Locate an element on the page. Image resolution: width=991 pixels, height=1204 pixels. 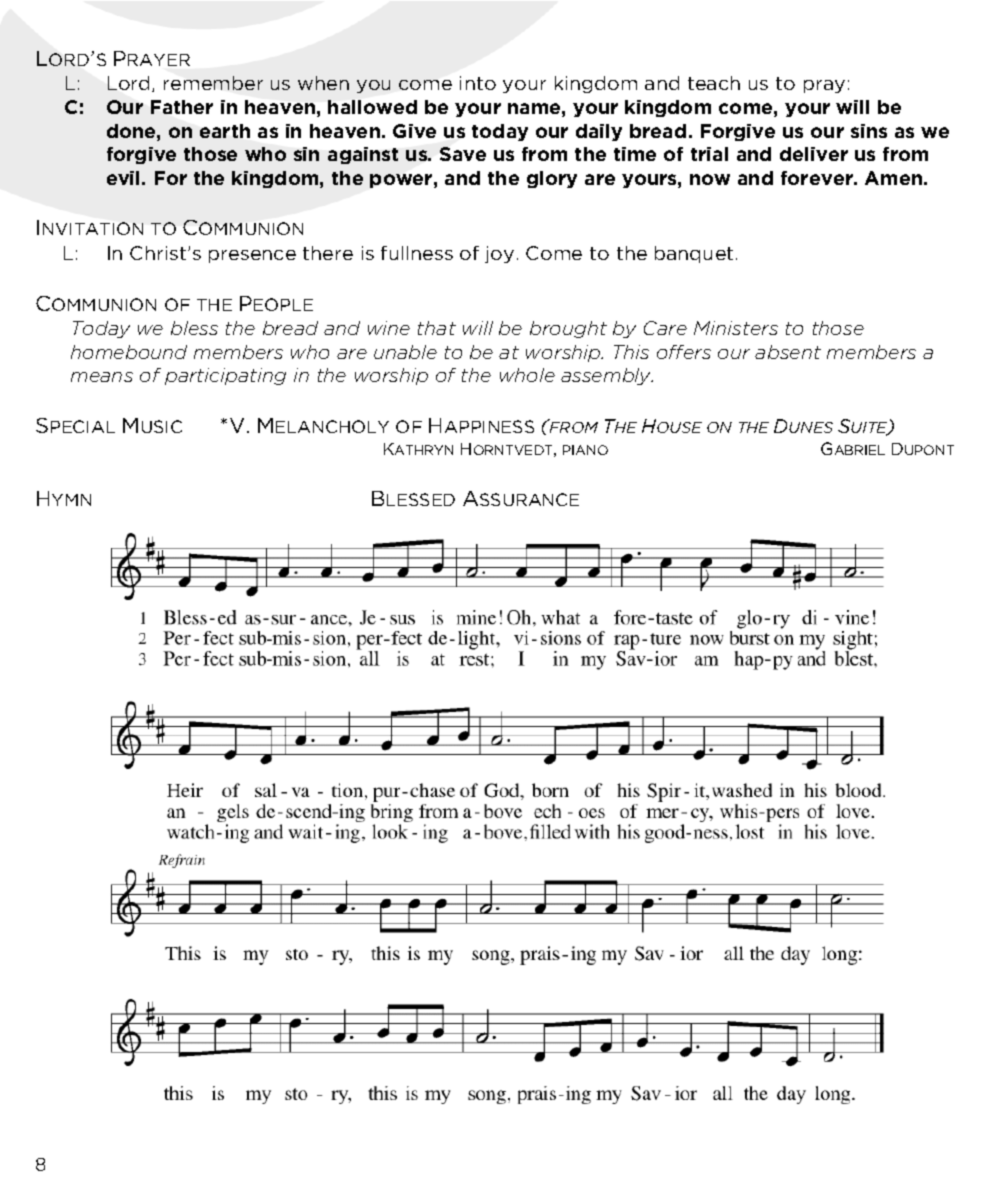
whole is located at coordinates (527, 375).
